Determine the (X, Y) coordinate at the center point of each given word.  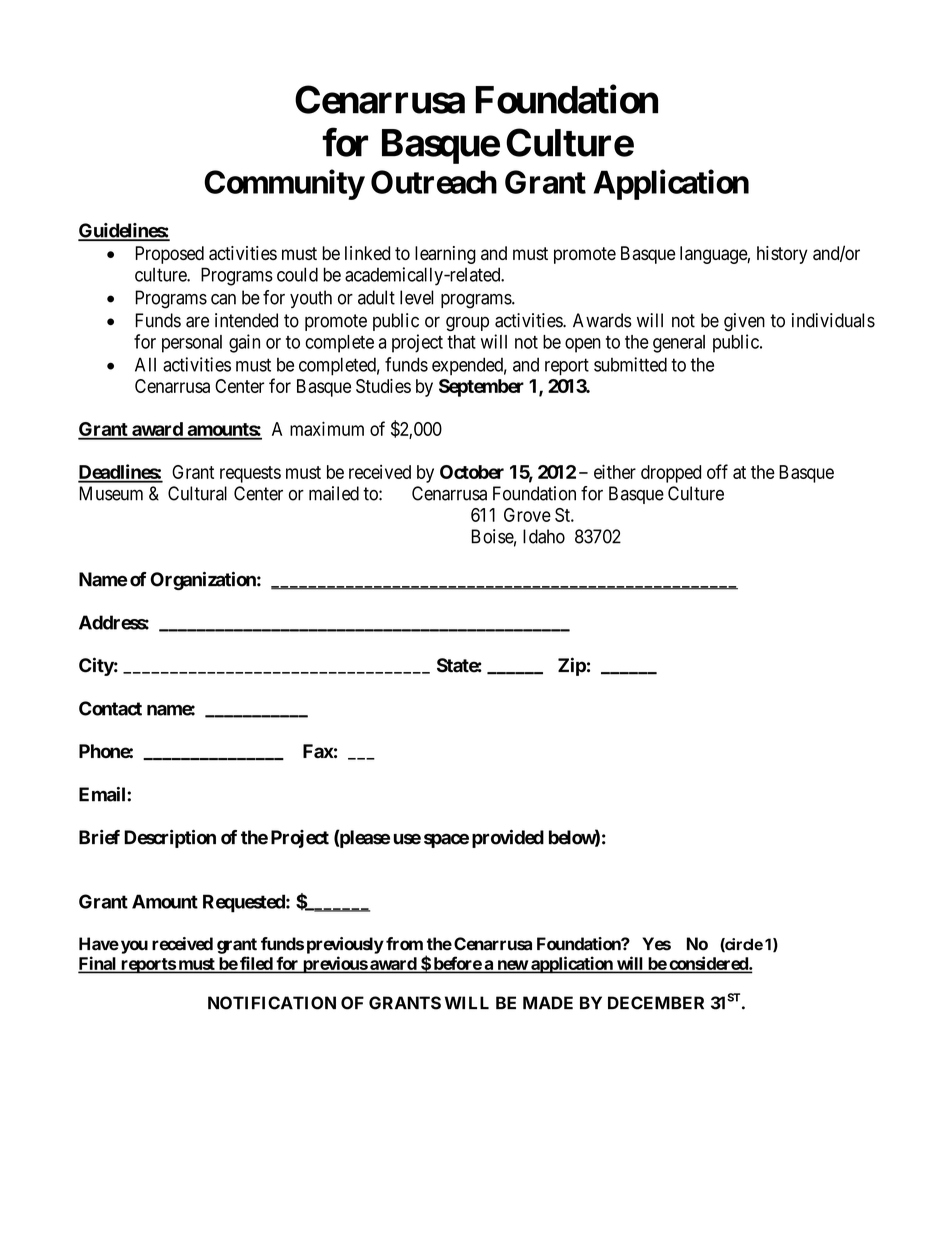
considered (708, 964)
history (782, 255)
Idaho (544, 536)
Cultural (197, 493)
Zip (572, 666)
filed (256, 964)
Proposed (169, 255)
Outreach (434, 182)
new (512, 966)
